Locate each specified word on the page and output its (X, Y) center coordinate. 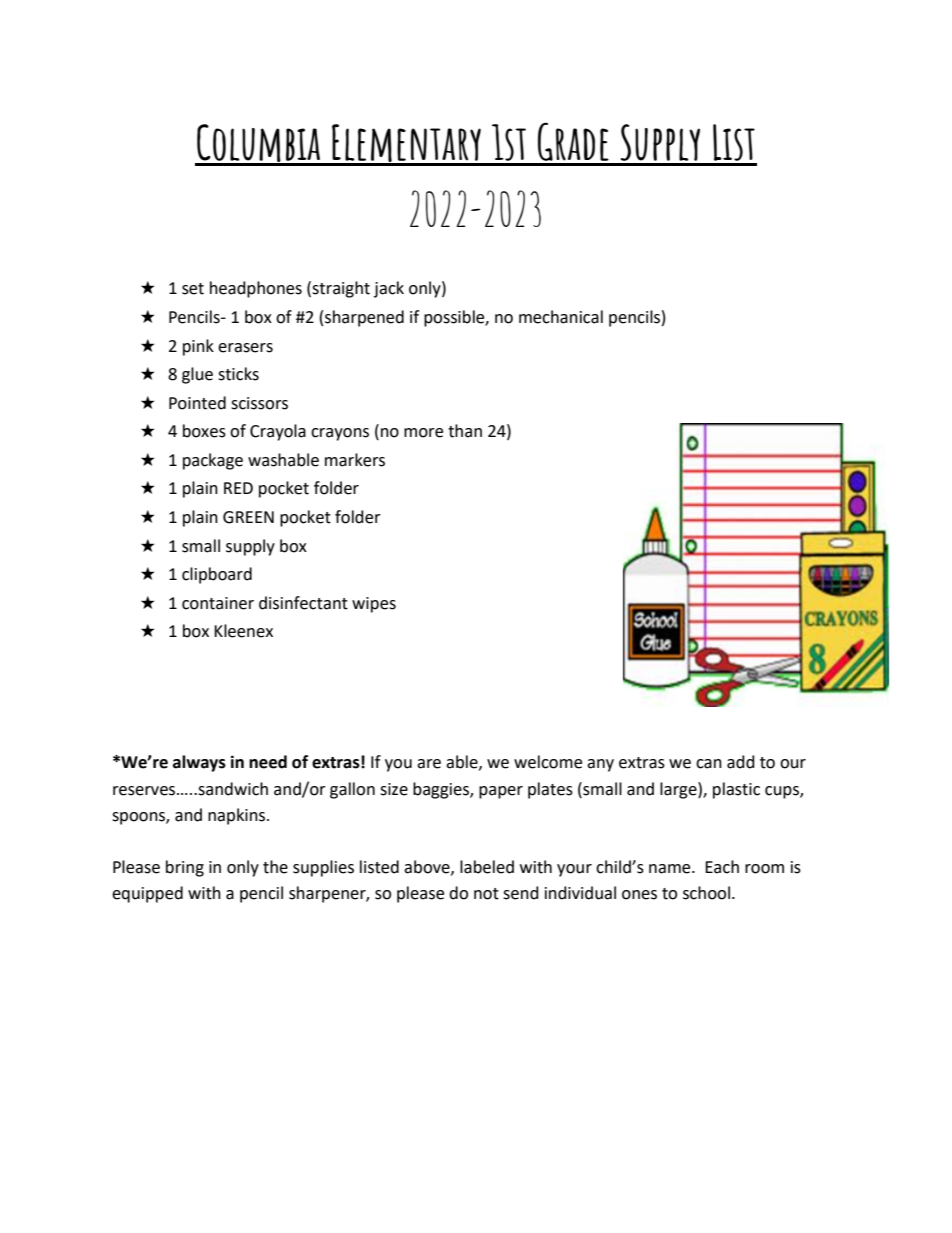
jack (389, 289)
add (741, 762)
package (213, 461)
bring (185, 868)
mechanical (561, 317)
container (218, 603)
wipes (374, 605)
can (709, 764)
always (199, 763)
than (465, 431)
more (423, 433)
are (429, 764)
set (193, 289)
